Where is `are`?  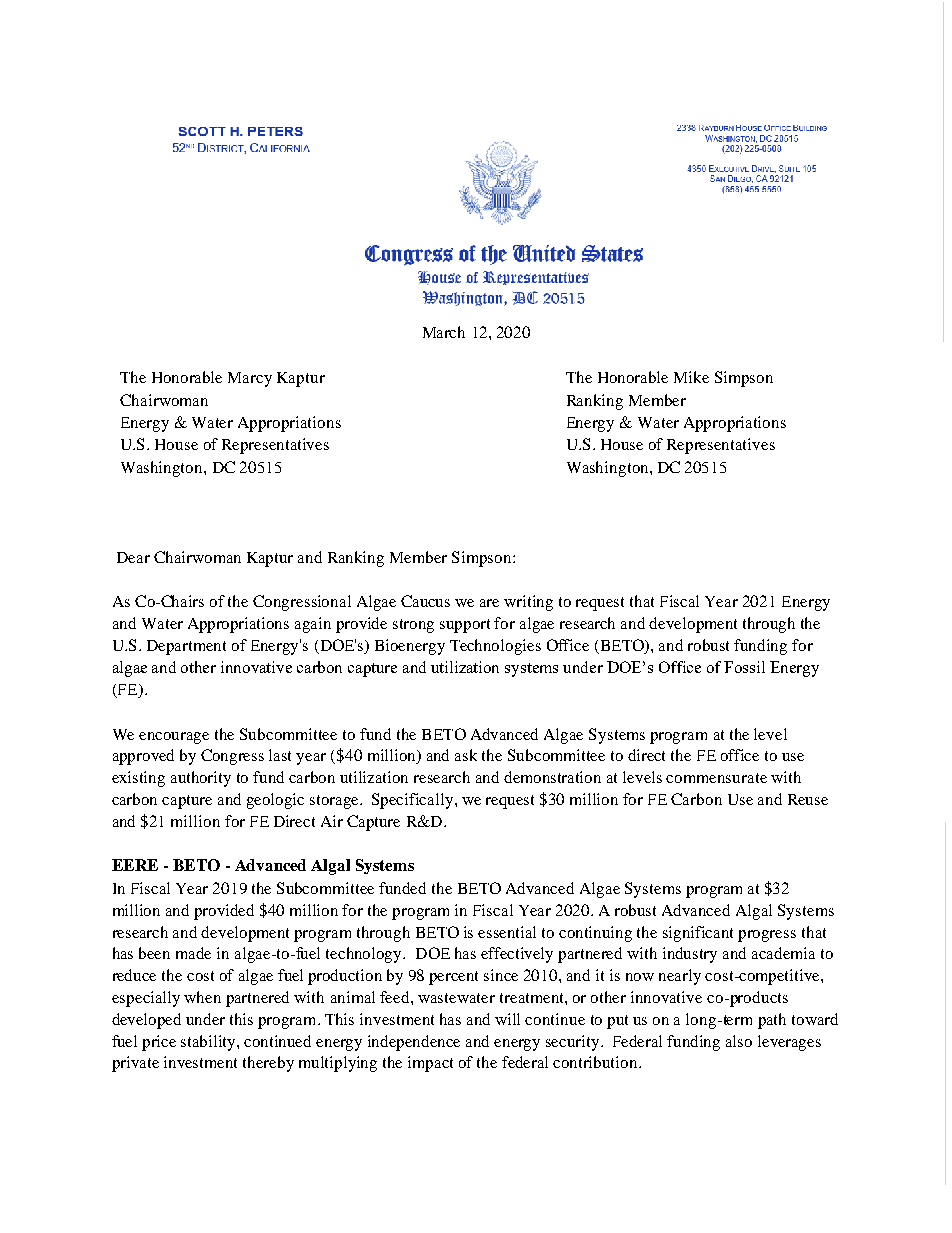 are is located at coordinates (489, 603).
